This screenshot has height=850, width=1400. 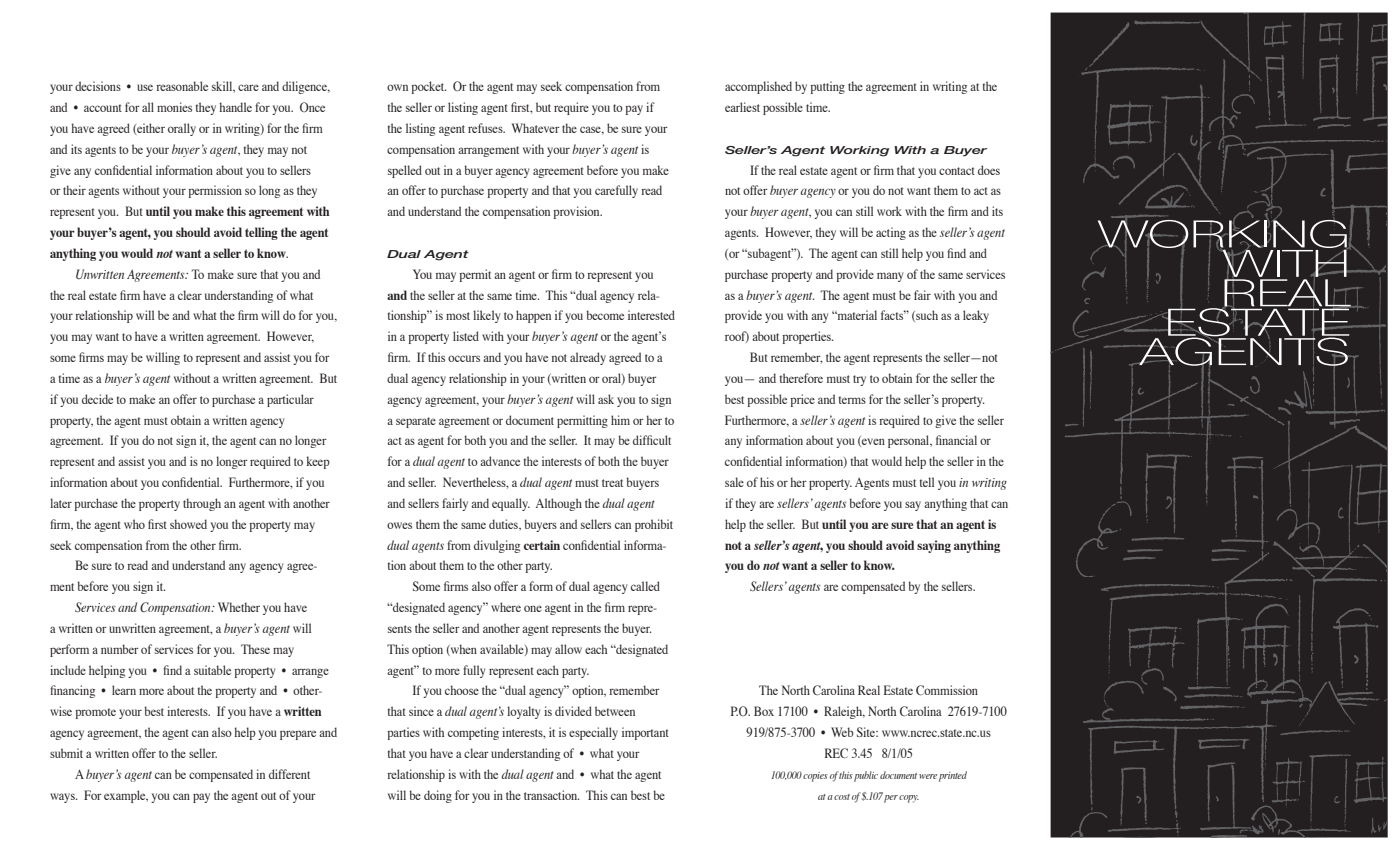 I want to click on Whether, so click(x=239, y=607).
